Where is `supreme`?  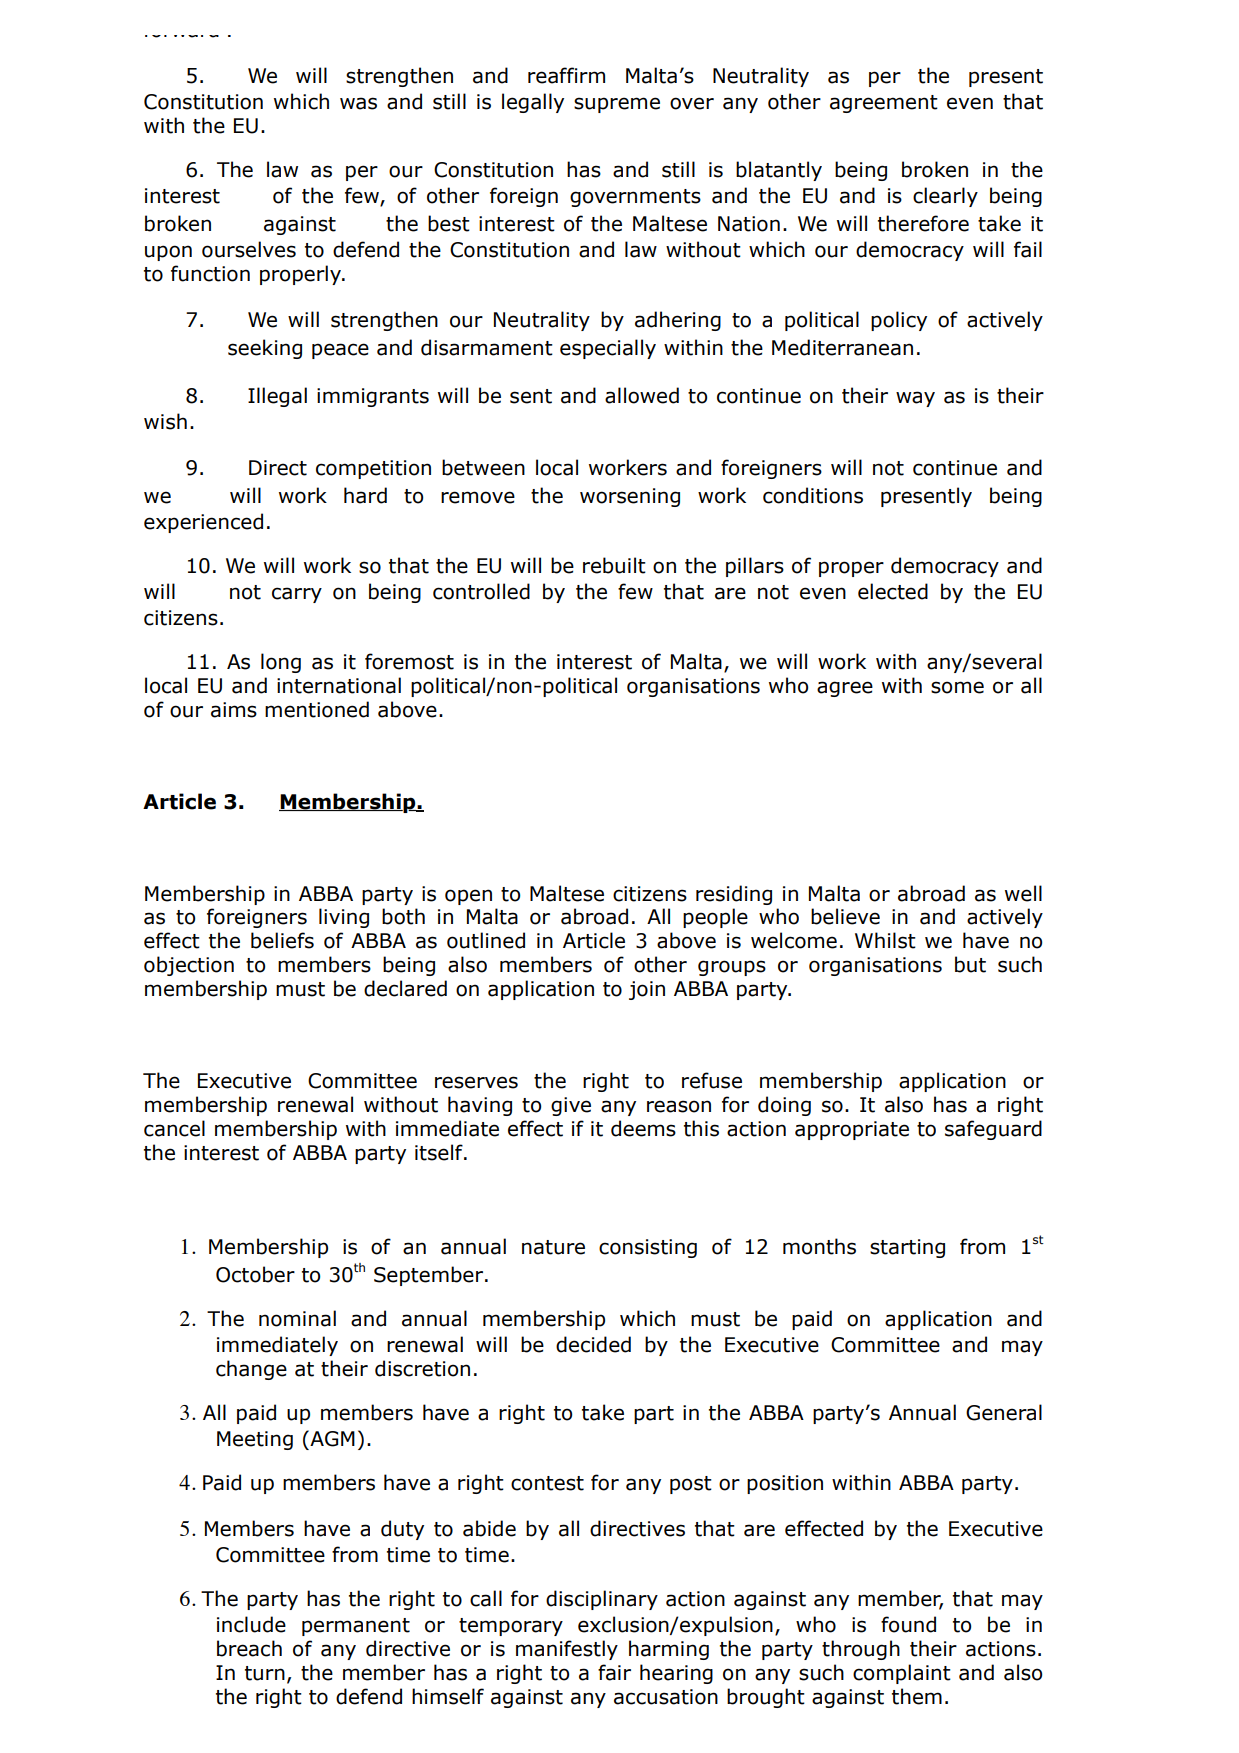
supreme is located at coordinates (617, 105).
